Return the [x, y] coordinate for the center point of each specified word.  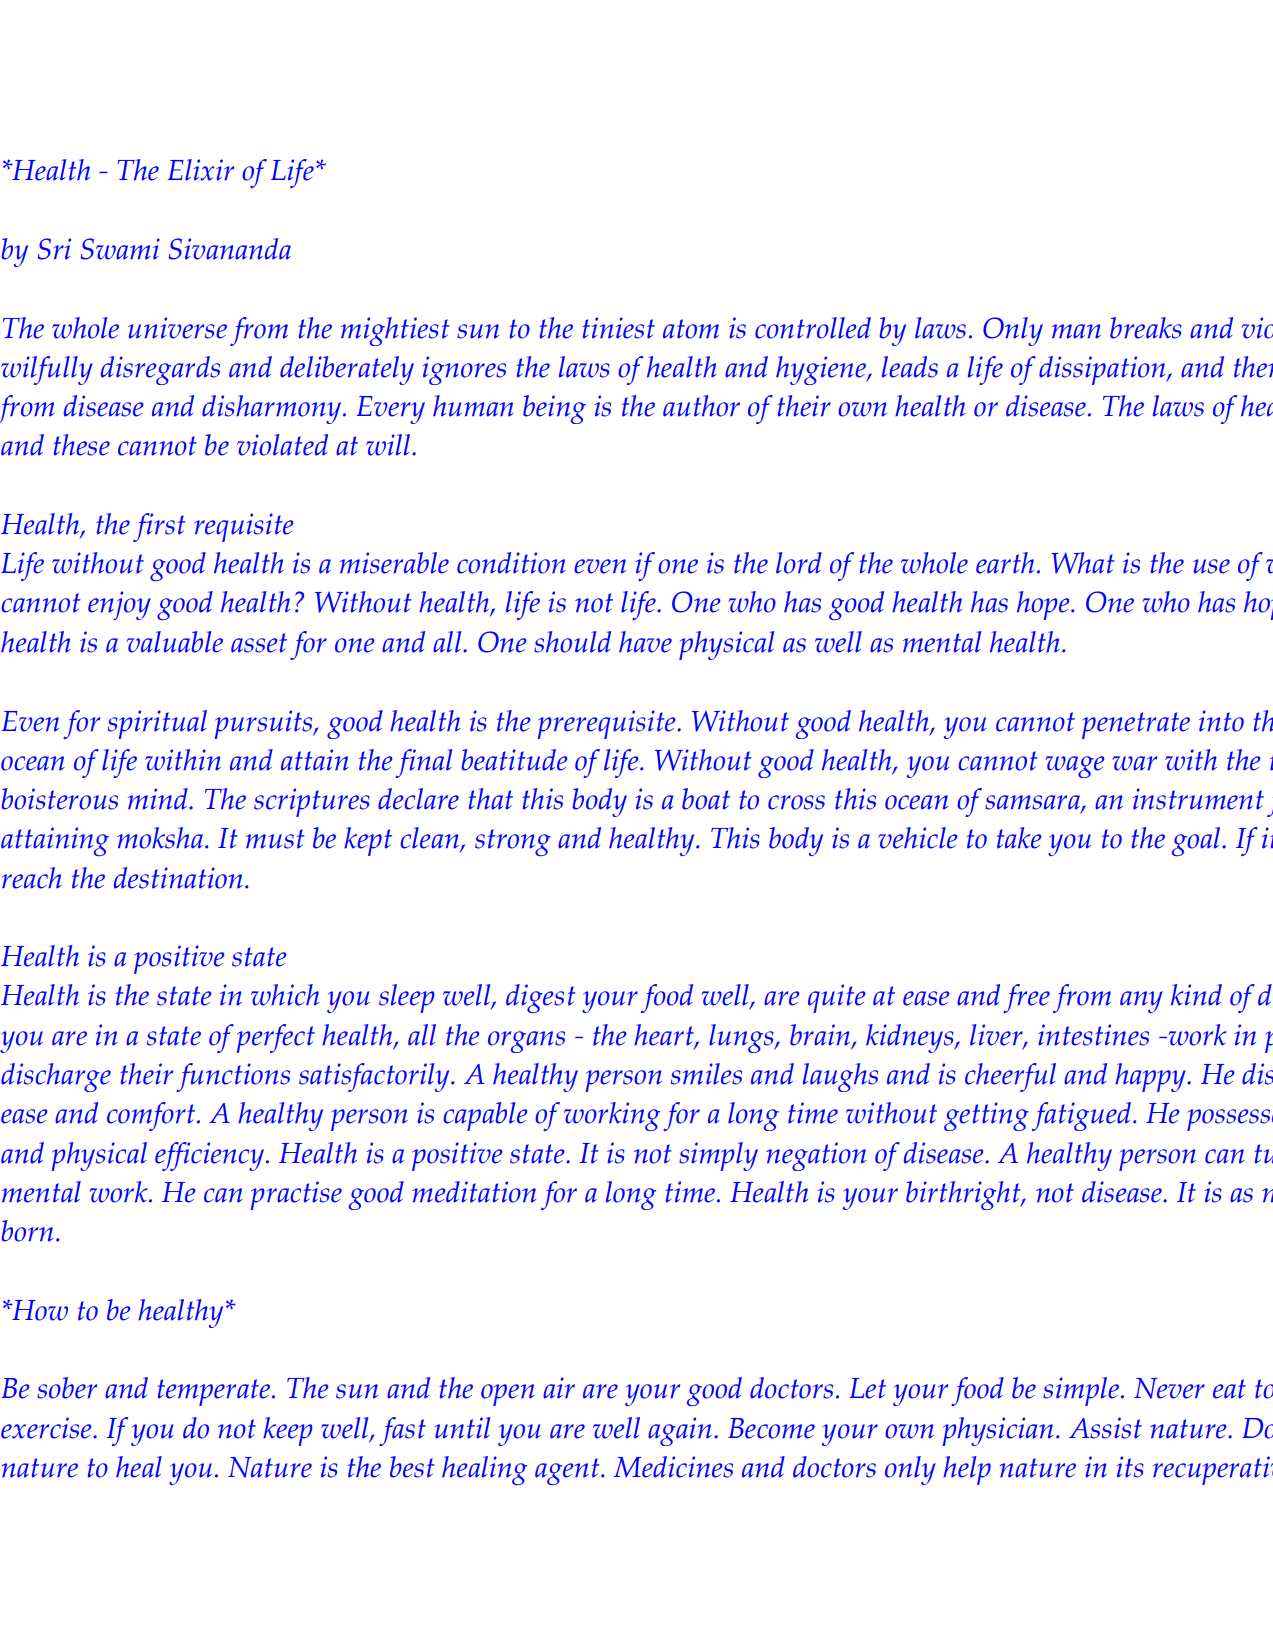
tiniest [618, 328]
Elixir [201, 170]
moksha [160, 838]
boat [706, 799]
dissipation [1103, 370]
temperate [213, 1392]
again [680, 1431]
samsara [1033, 804]
